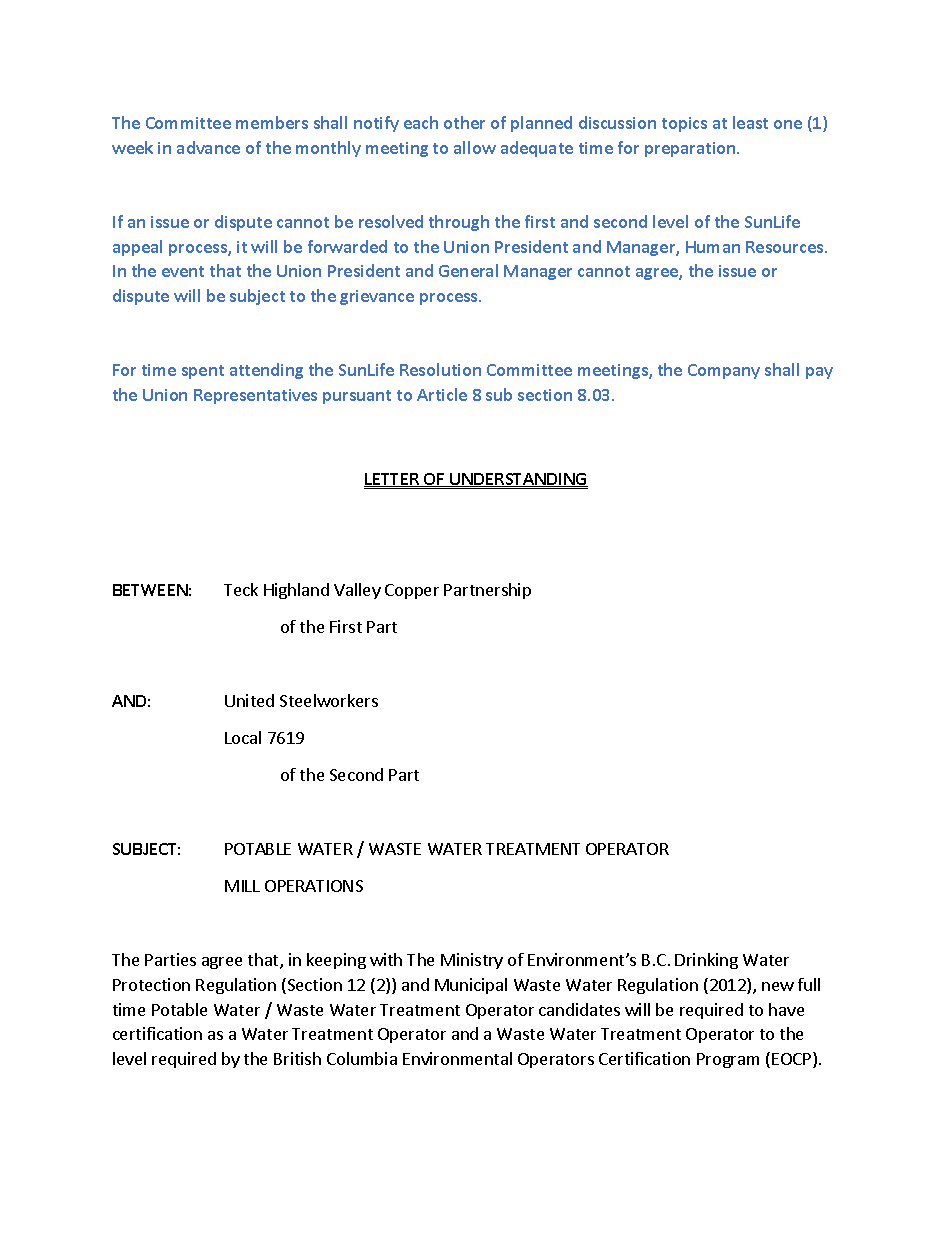 This screenshot has height=1233, width=952. What do you see at coordinates (728, 1060) in the screenshot?
I see `Program` at bounding box center [728, 1060].
